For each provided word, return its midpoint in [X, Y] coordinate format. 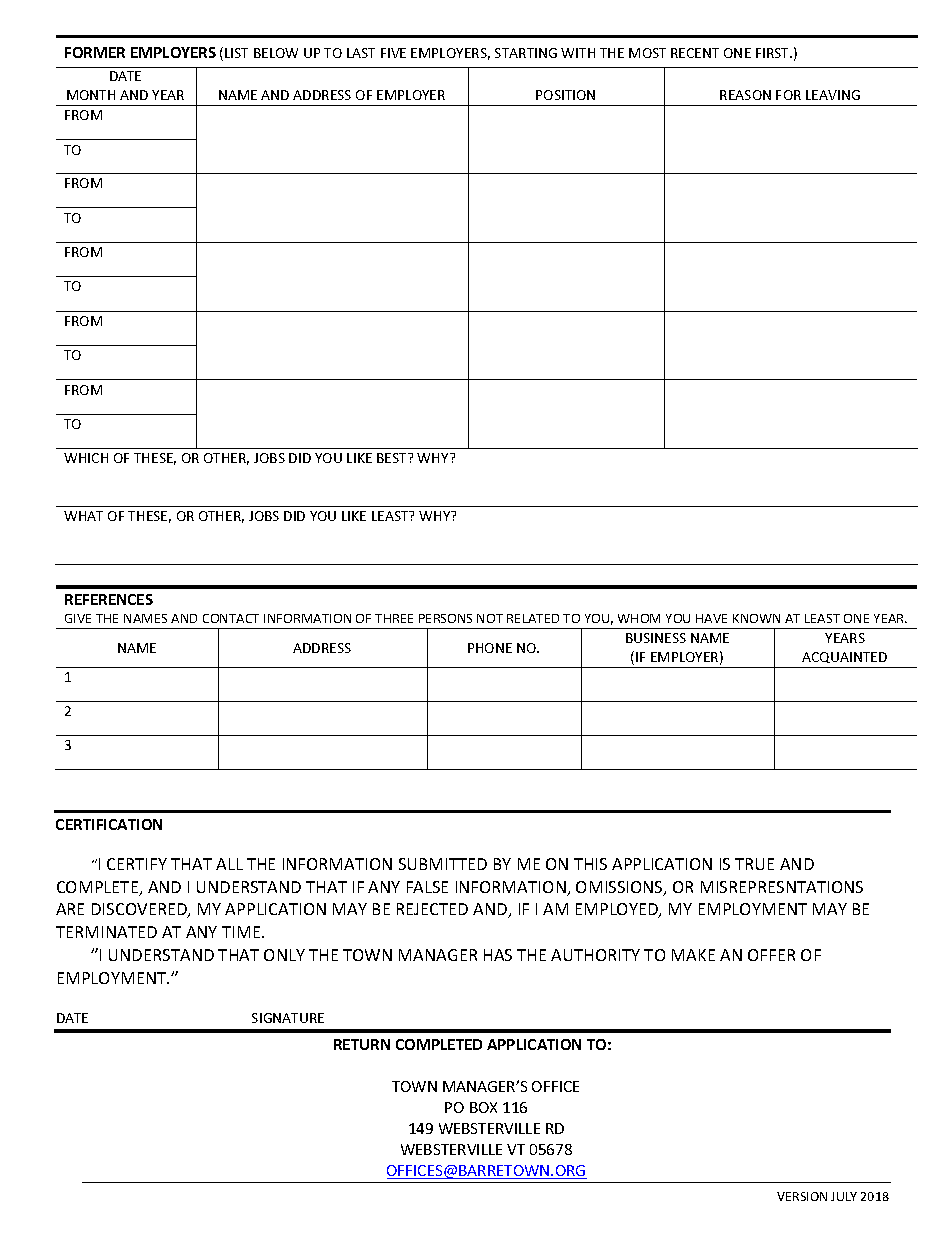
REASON [745, 95]
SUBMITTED [443, 864]
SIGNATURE [288, 1018]
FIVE [393, 53]
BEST [393, 458]
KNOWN [756, 618]
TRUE [754, 864]
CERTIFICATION [109, 824]
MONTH [91, 95]
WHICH [86, 458]
